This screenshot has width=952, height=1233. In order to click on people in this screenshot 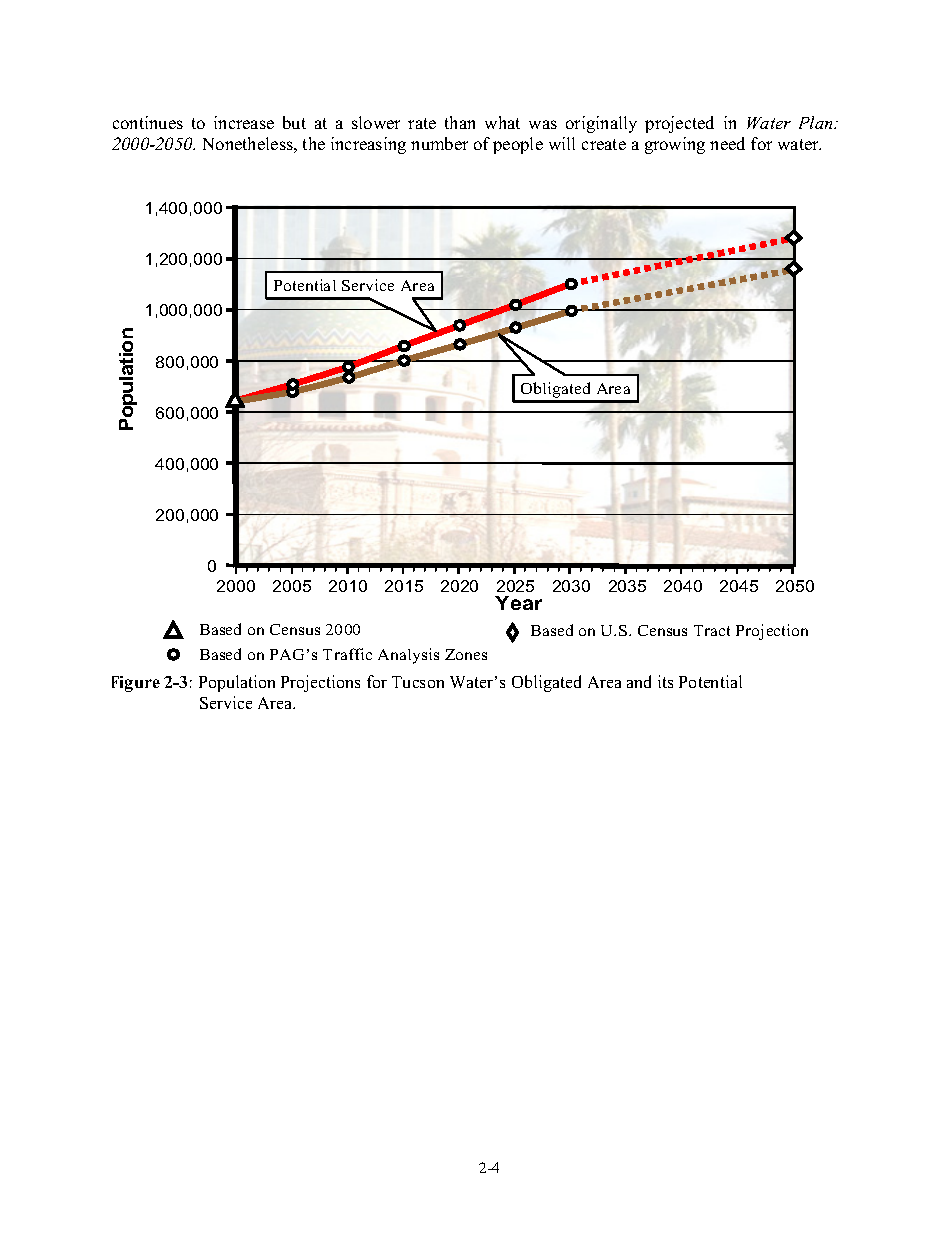, I will do `click(518, 145)`.
